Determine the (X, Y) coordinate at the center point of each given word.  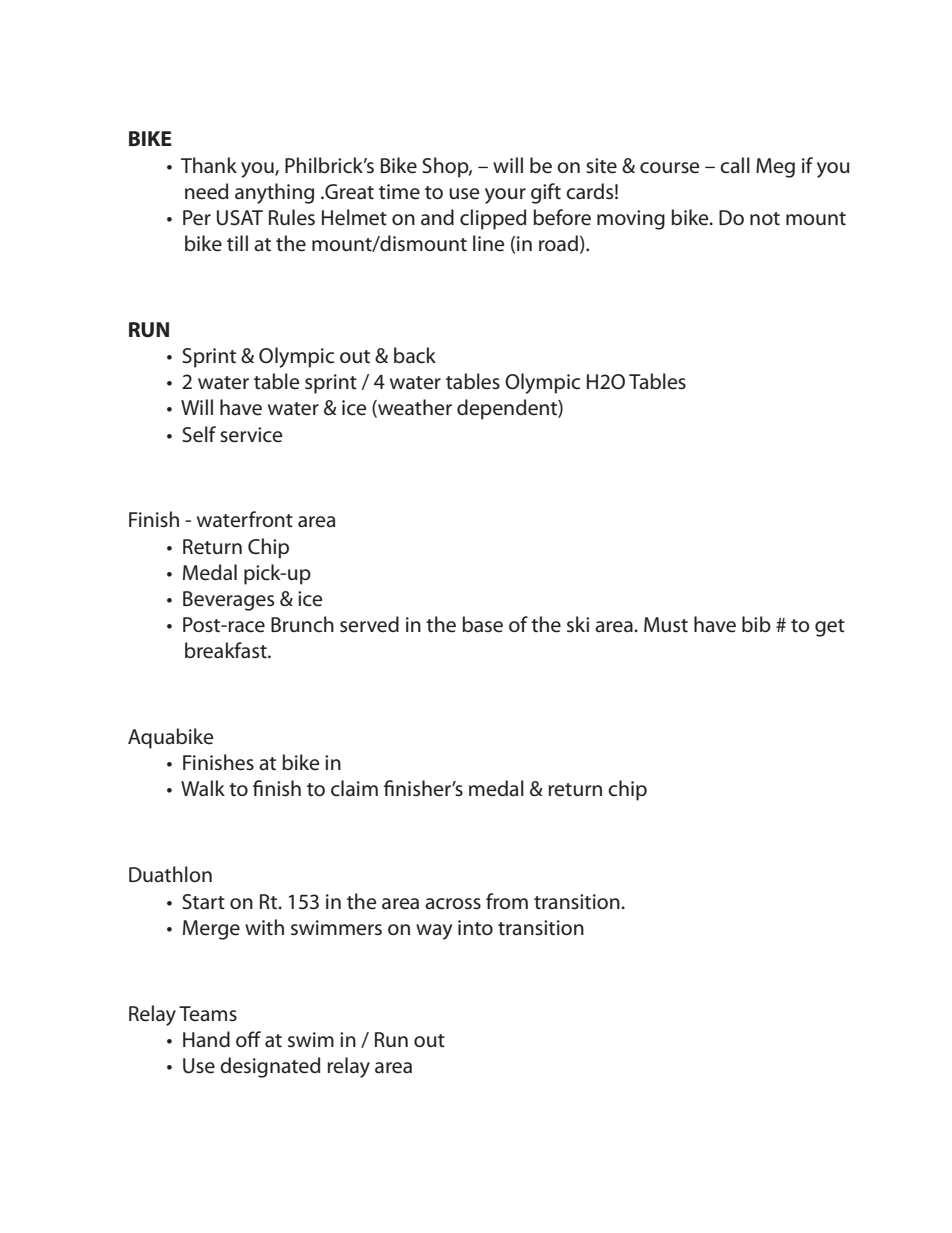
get (830, 628)
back (415, 355)
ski (578, 624)
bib (756, 624)
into (475, 928)
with (264, 927)
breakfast (227, 650)
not (765, 218)
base (482, 624)
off (248, 1039)
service (251, 435)
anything (274, 193)
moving (631, 220)
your (505, 196)
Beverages (228, 601)
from (507, 901)
